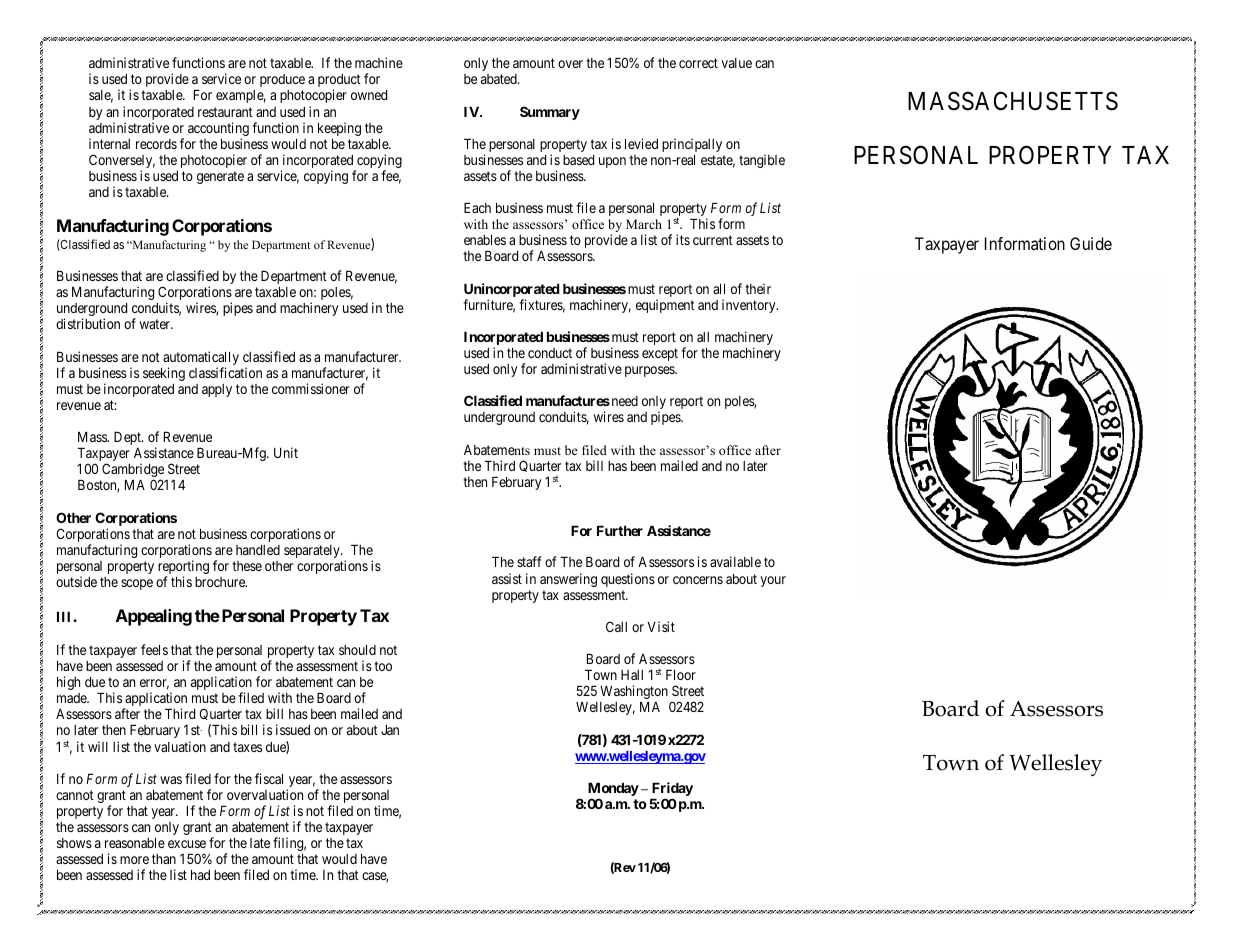 The height and width of the screenshot is (952, 1233). What do you see at coordinates (736, 63) in the screenshot?
I see `value` at bounding box center [736, 63].
